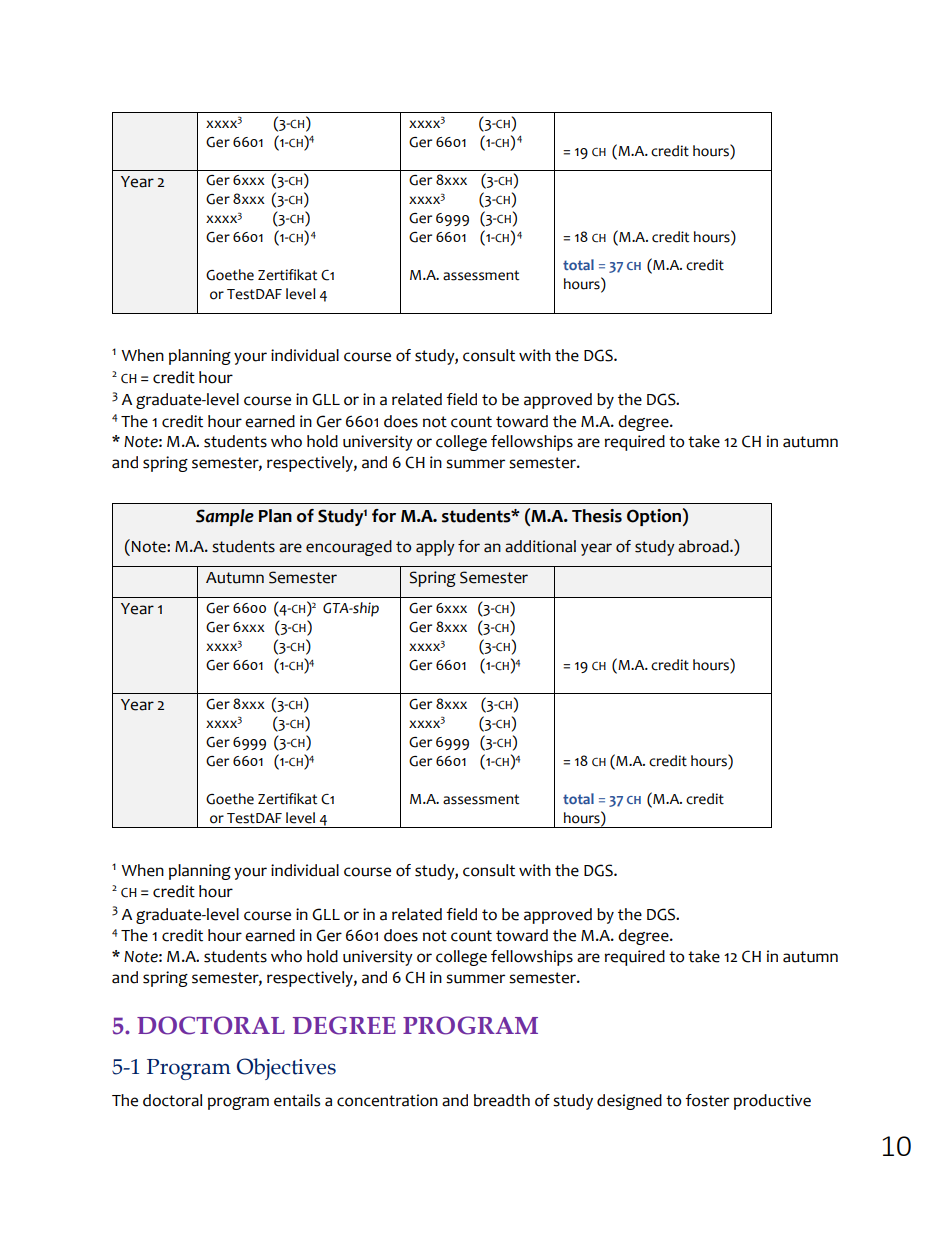 The width and height of the image is (952, 1233). Describe the element at coordinates (387, 1100) in the image. I see `concentration` at that location.
